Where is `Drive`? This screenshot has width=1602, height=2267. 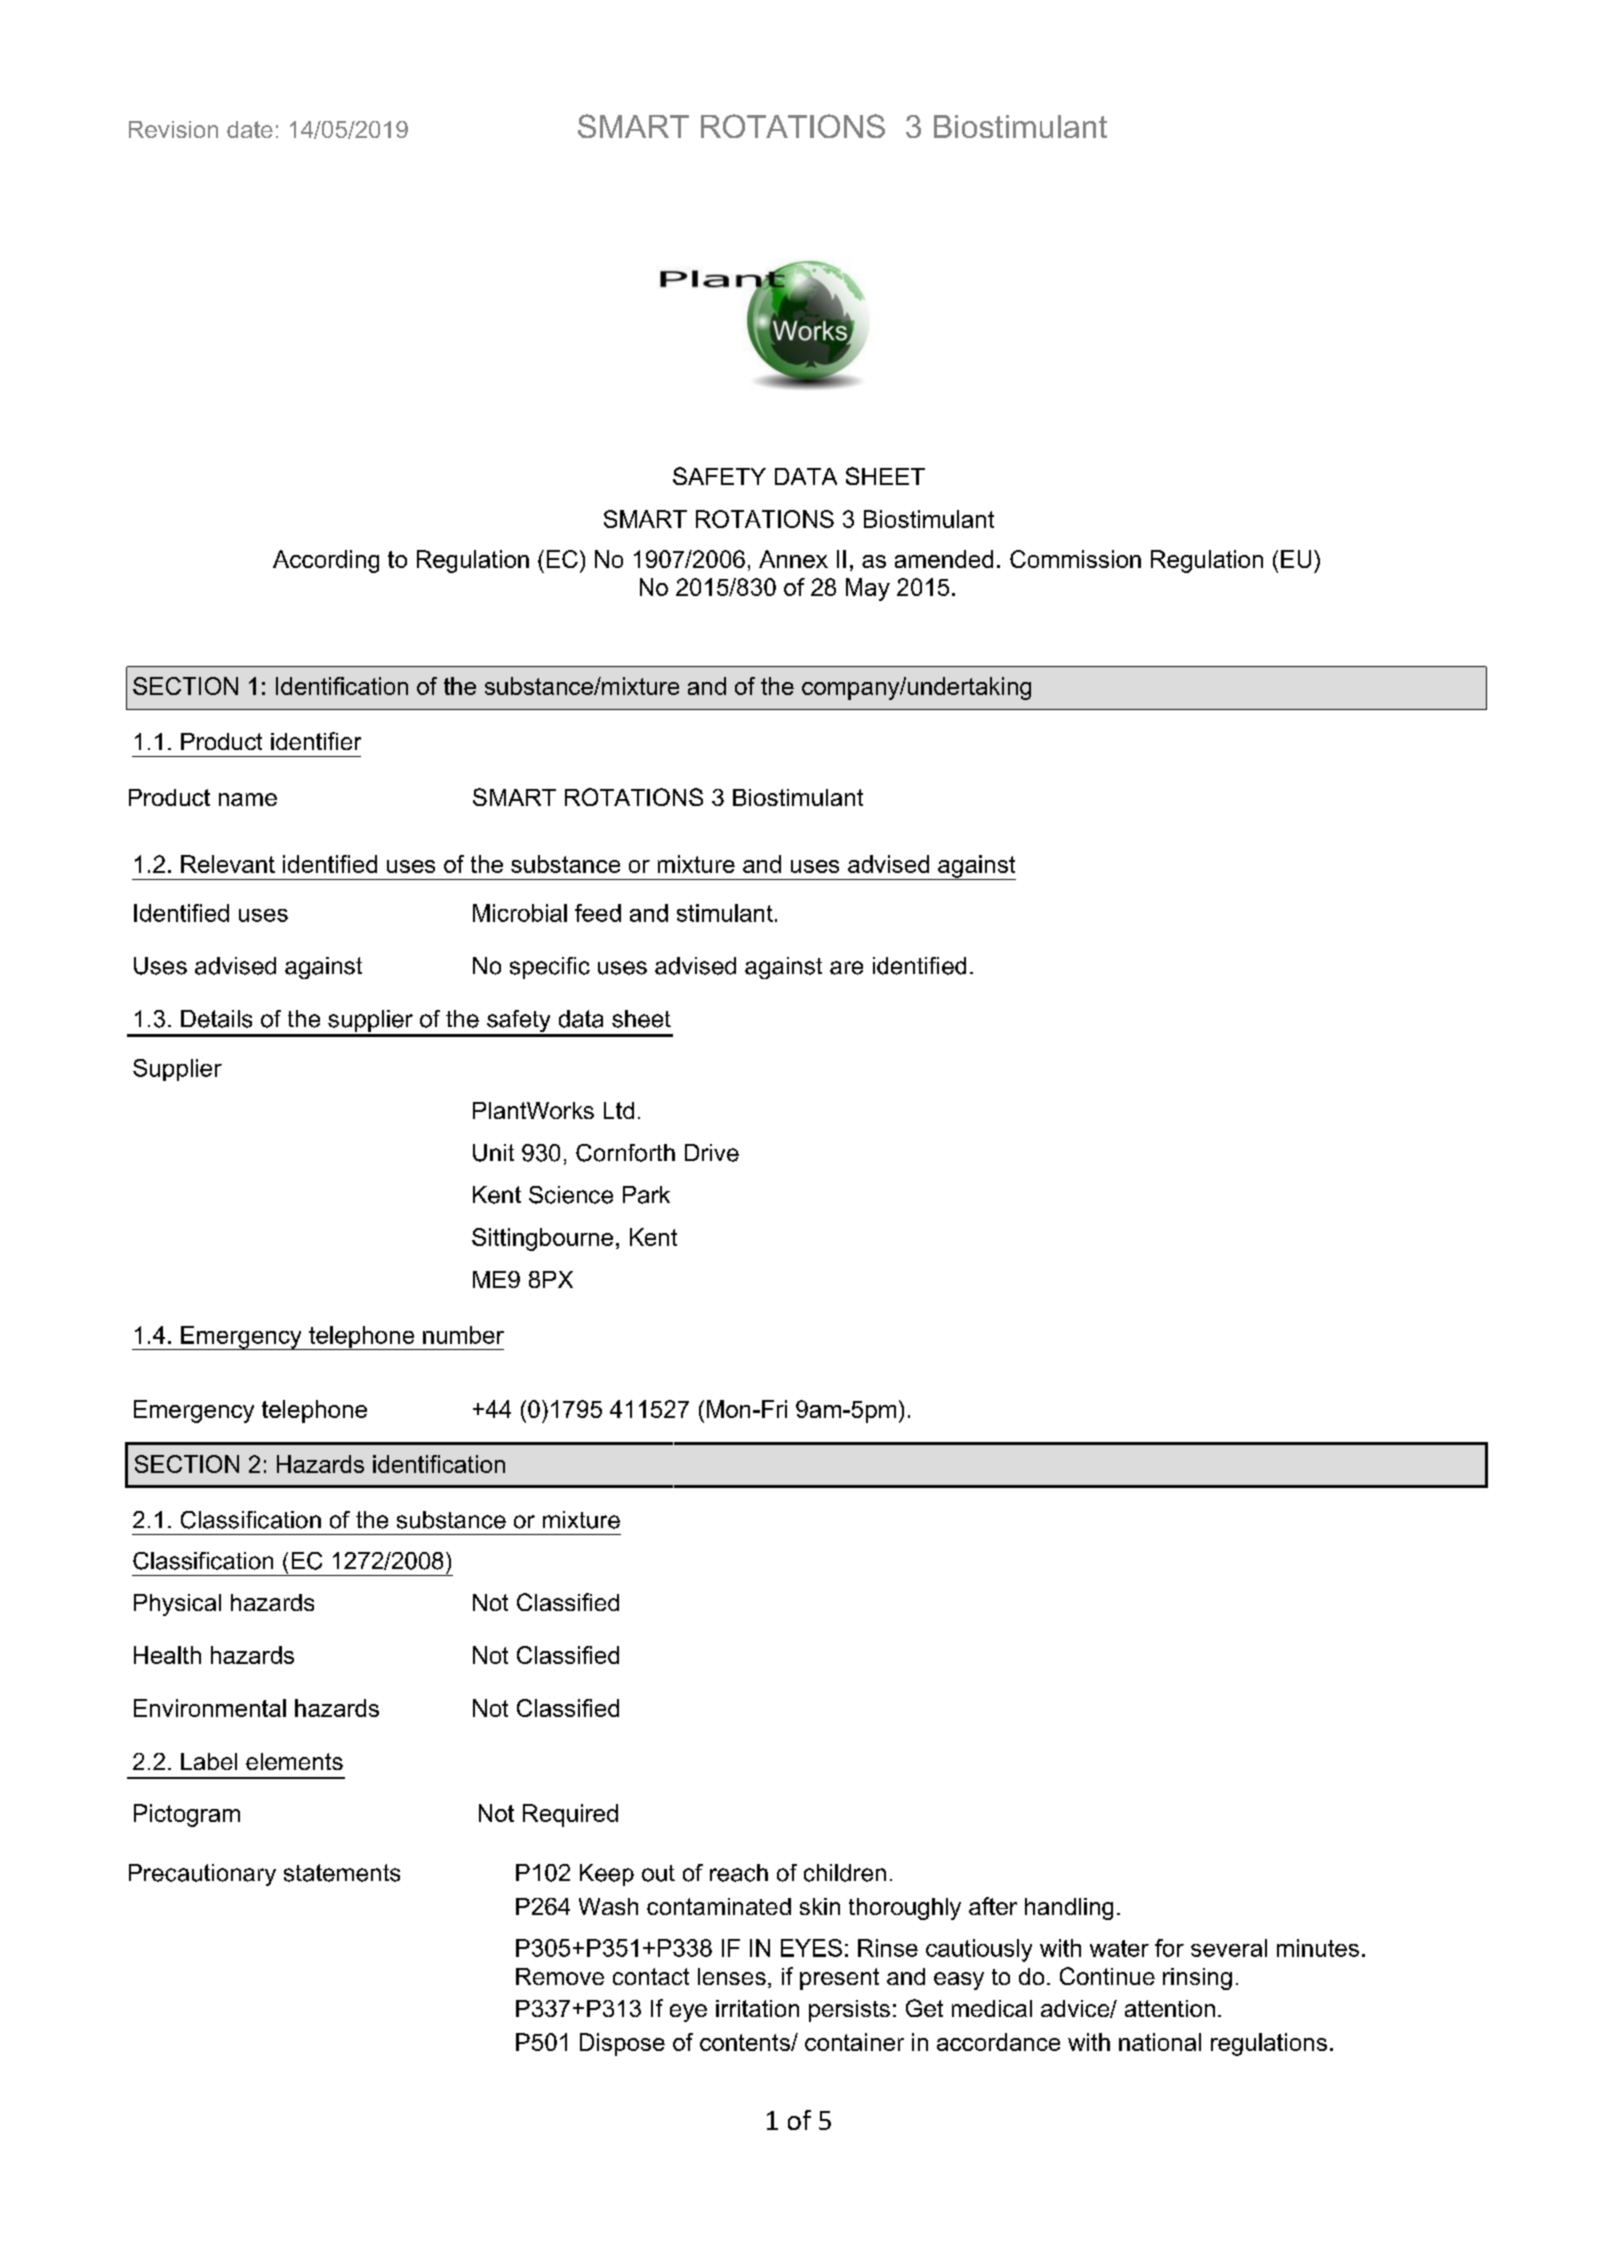 Drive is located at coordinates (712, 1153).
